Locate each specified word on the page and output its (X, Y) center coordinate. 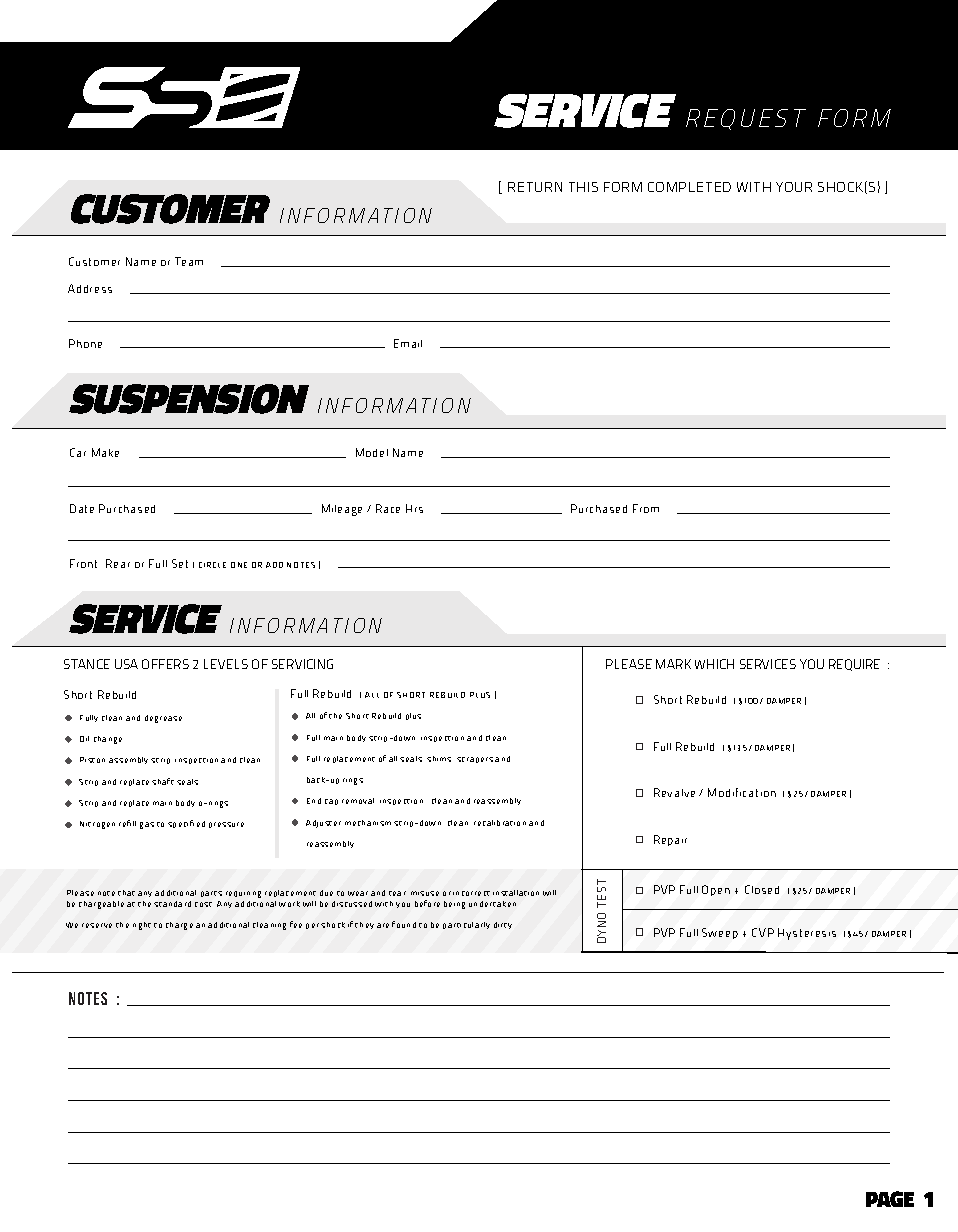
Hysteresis (807, 934)
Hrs (414, 508)
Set (180, 563)
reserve (97, 925)
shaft (163, 781)
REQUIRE (854, 665)
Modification (742, 792)
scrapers (475, 760)
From (646, 508)
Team (189, 261)
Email (408, 343)
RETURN (535, 187)
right (142, 926)
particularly (466, 925)
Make (105, 452)
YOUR (794, 187)
